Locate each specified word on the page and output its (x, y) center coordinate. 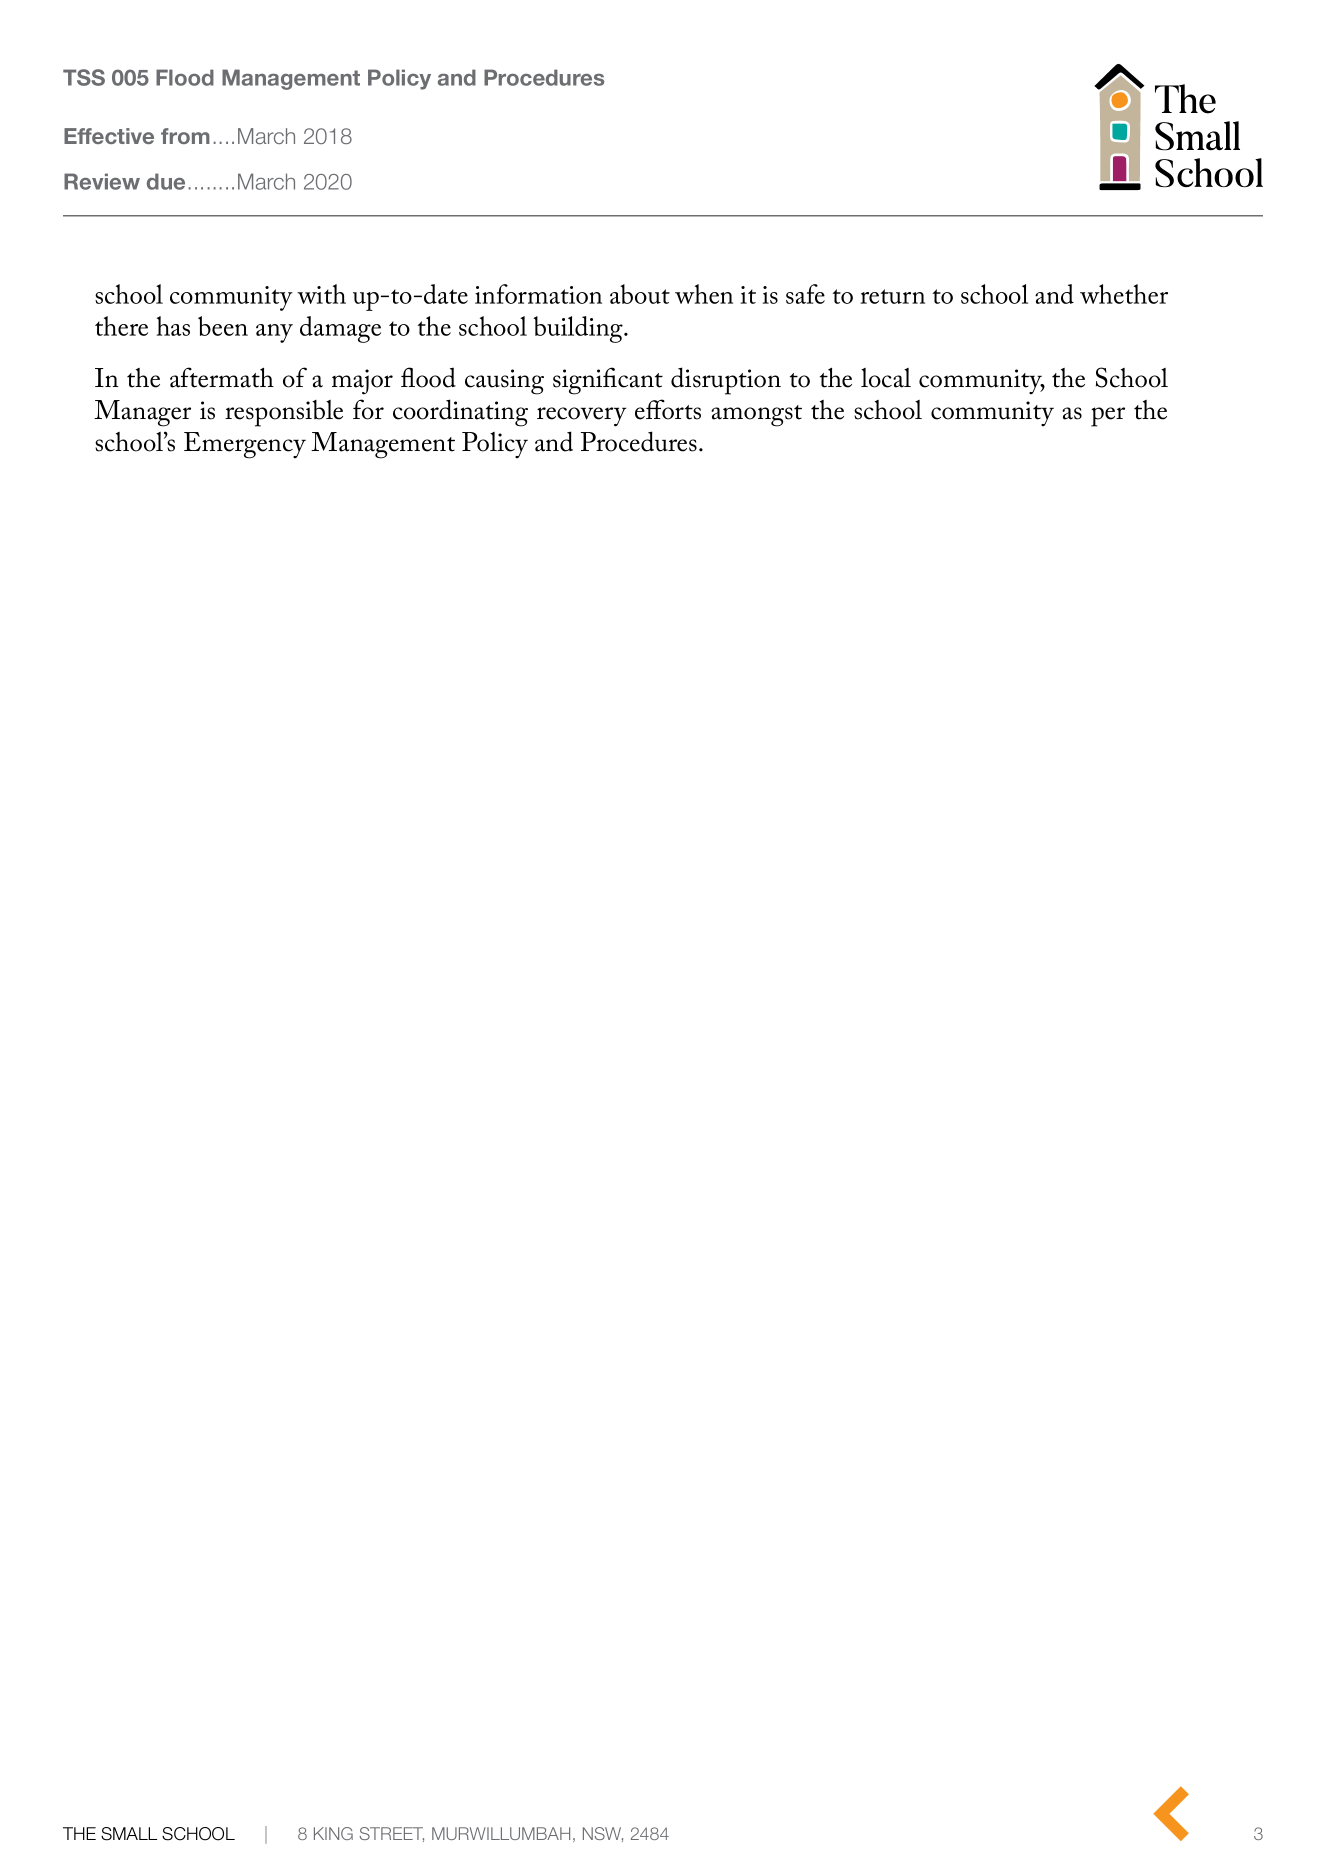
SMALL (129, 1834)
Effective (109, 136)
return (892, 296)
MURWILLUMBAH (501, 1833)
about (640, 294)
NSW (603, 1834)
